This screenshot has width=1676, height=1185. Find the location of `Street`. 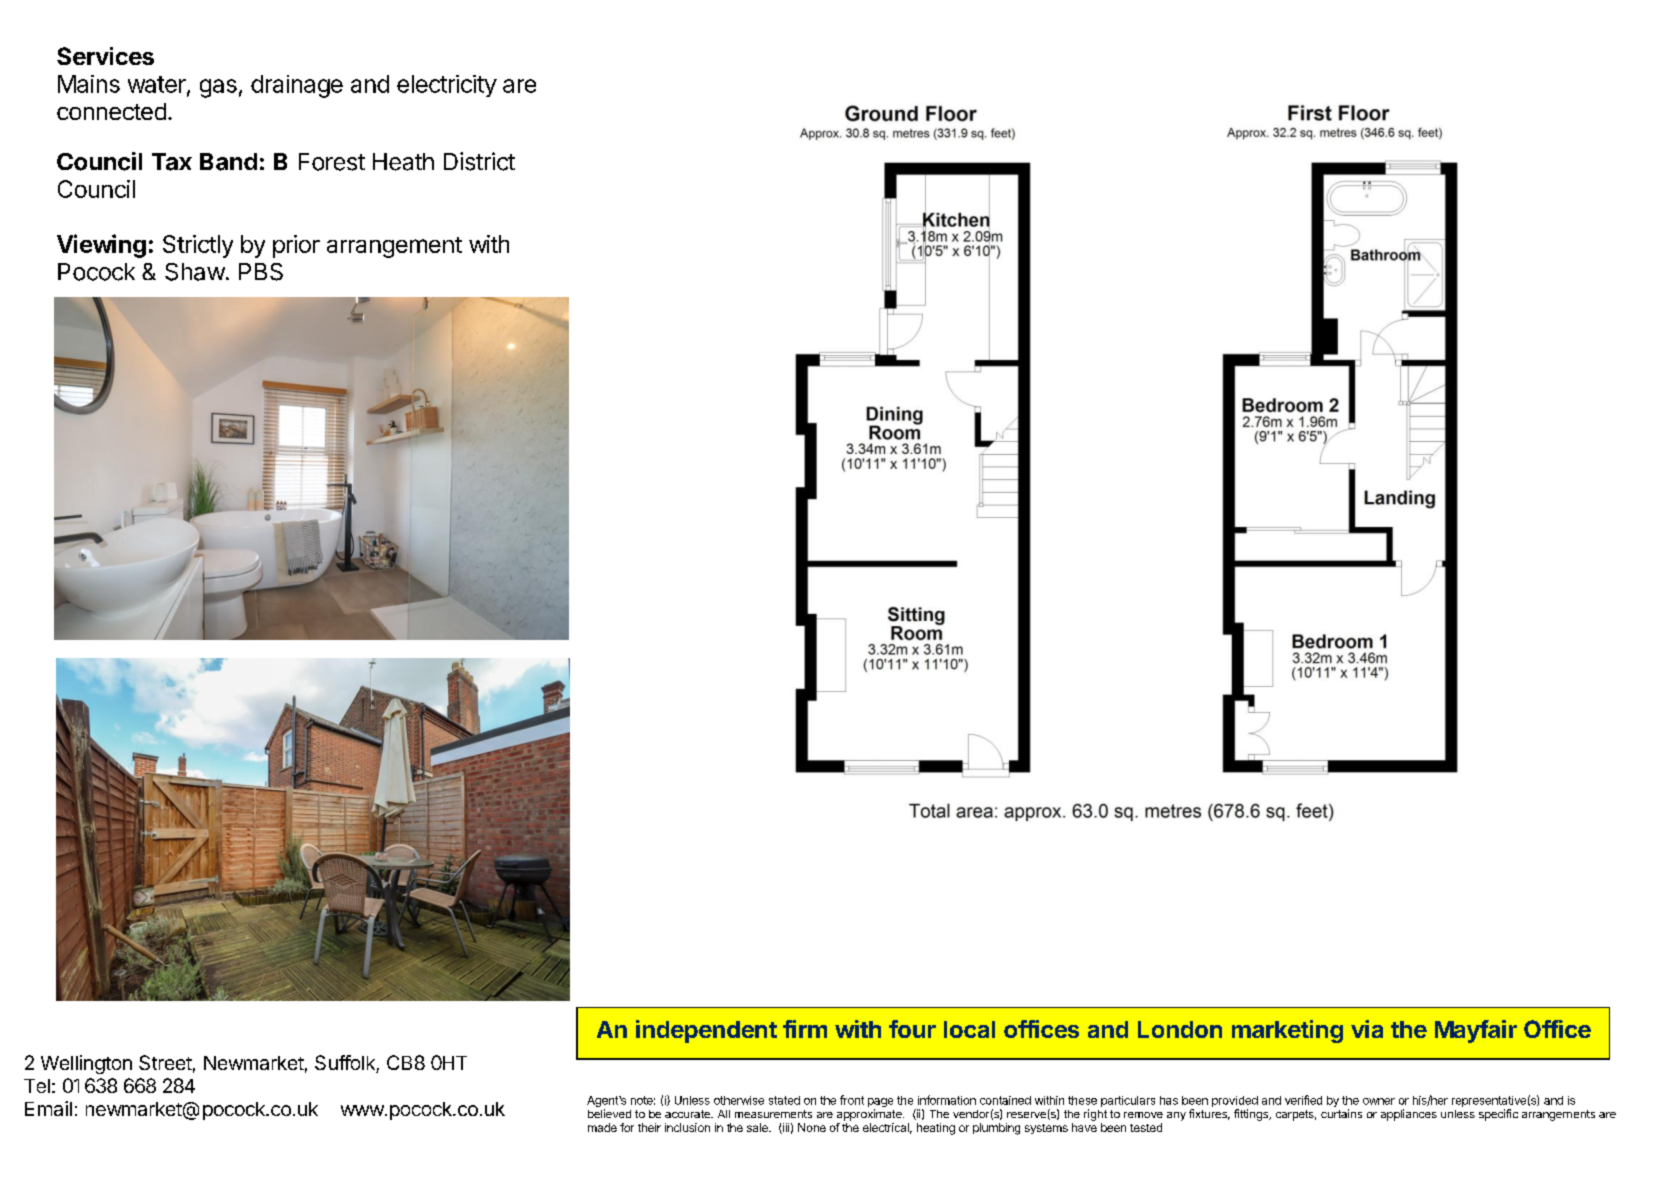

Street is located at coordinates (165, 1062).
